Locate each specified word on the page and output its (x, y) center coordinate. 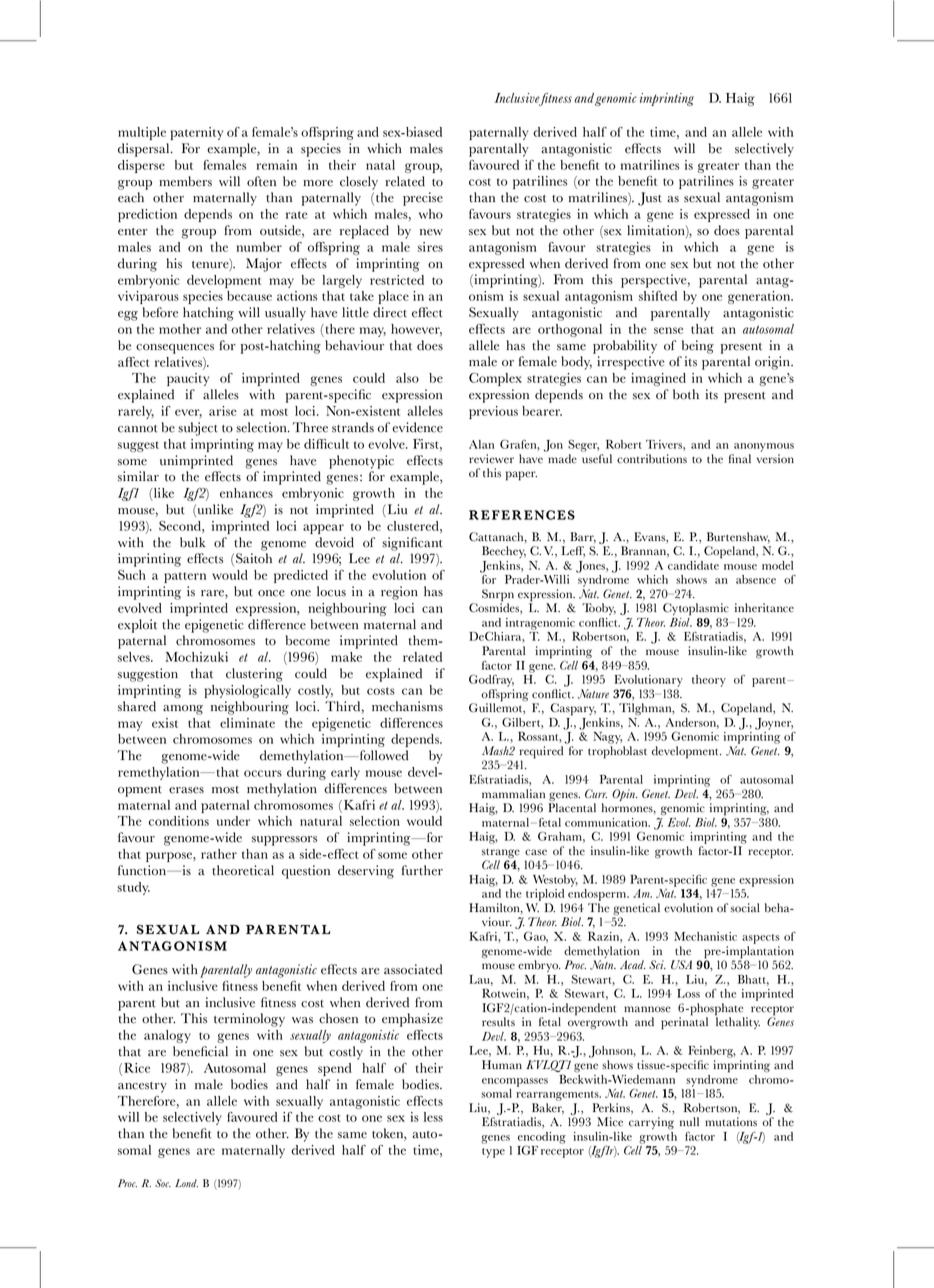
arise (223, 411)
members (185, 181)
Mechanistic (705, 936)
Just (650, 199)
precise (423, 199)
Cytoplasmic (696, 609)
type (493, 1153)
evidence (417, 427)
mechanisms (407, 706)
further (422, 870)
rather (219, 854)
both (686, 394)
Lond (186, 1183)
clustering (254, 675)
